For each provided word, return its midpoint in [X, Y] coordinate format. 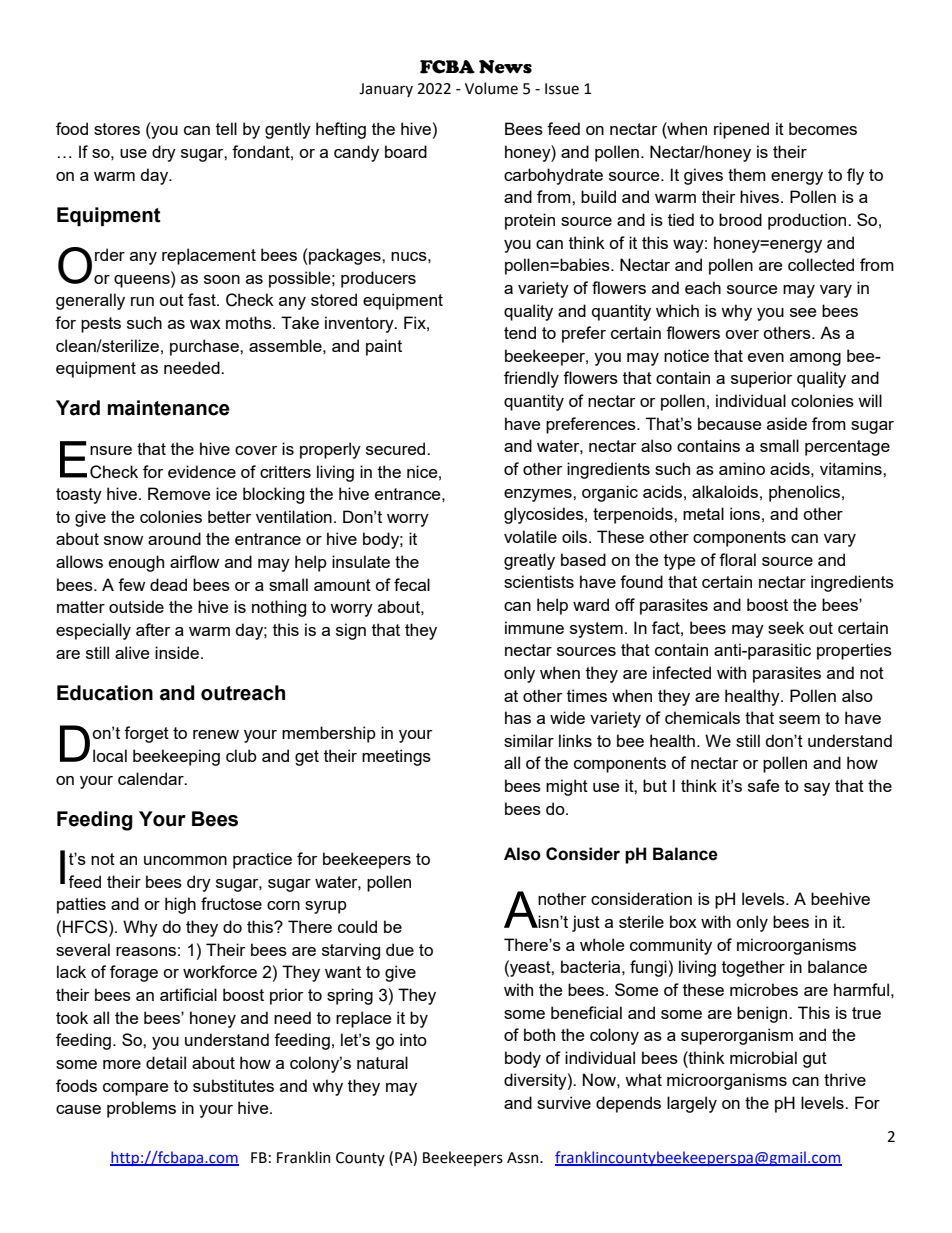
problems [141, 1109]
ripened [741, 130]
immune [534, 627]
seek [786, 627]
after [153, 629]
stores [117, 129]
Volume [491, 88]
